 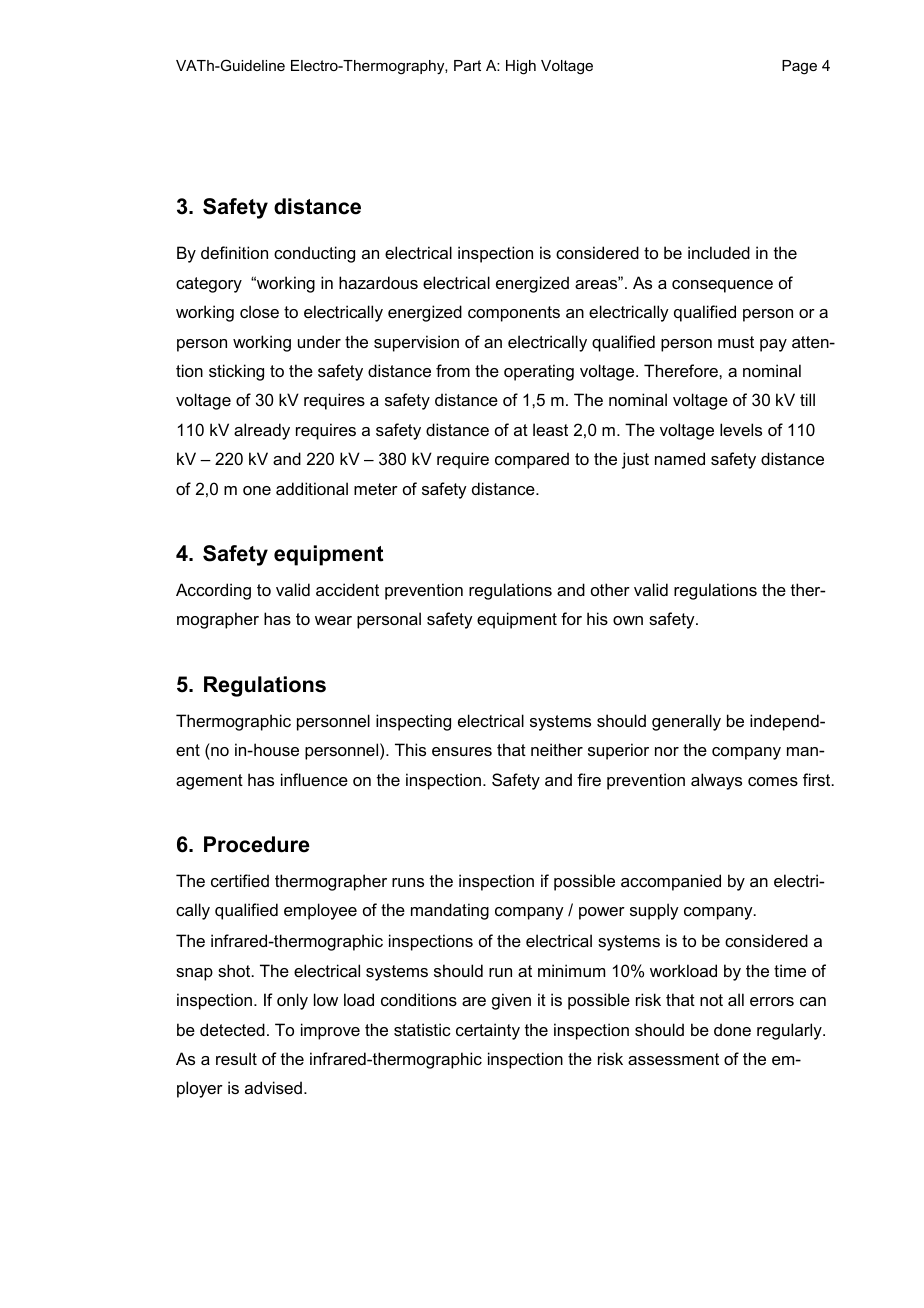 What do you see at coordinates (628, 620) in the screenshot?
I see `own` at bounding box center [628, 620].
